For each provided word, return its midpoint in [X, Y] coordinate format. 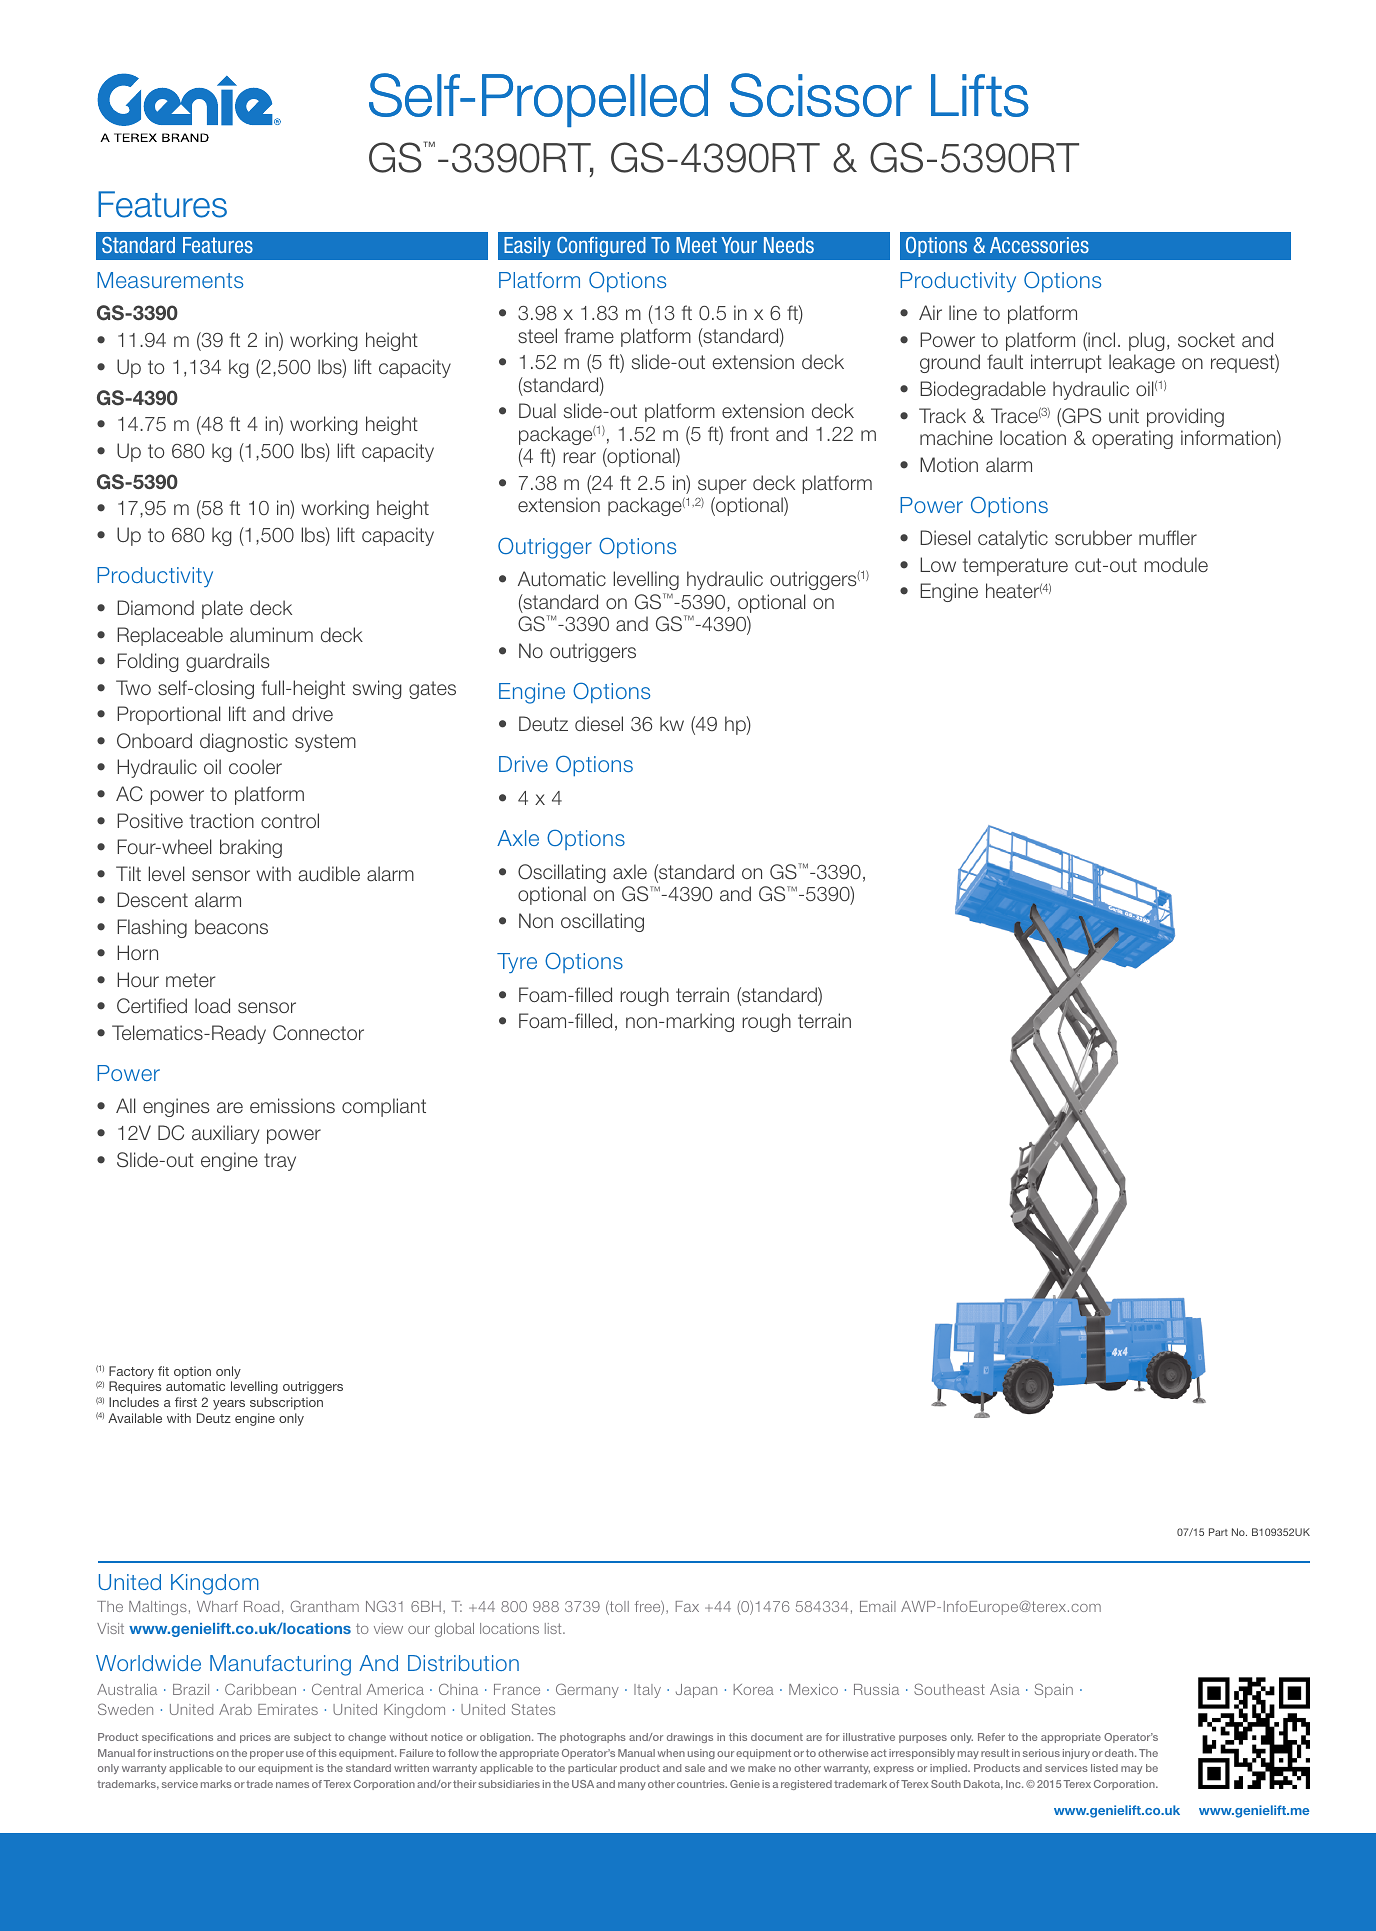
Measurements [170, 280]
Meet [696, 245]
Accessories [1039, 245]
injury [1076, 1754]
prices [255, 1738]
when [671, 1753]
